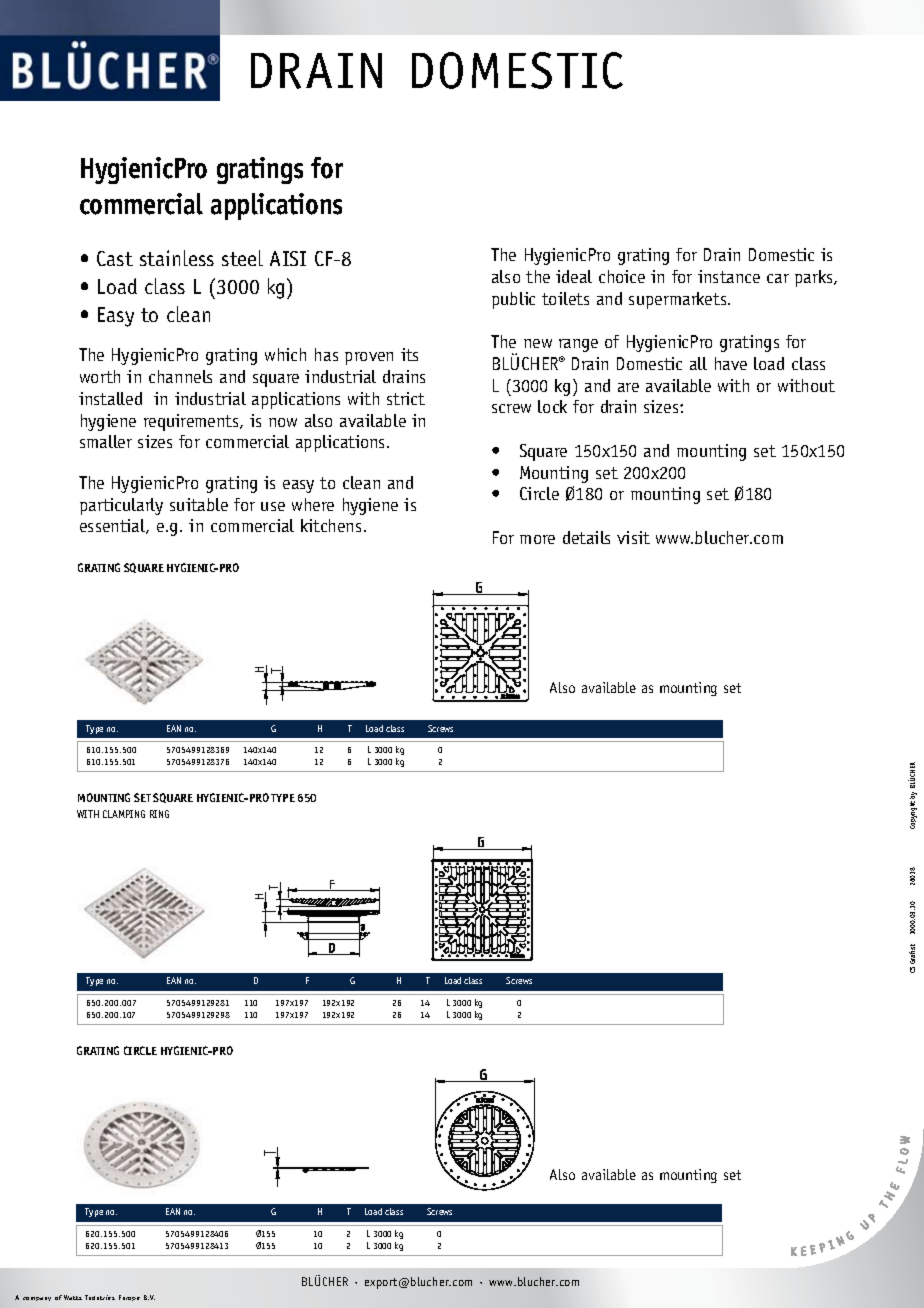 The image size is (924, 1308). Describe the element at coordinates (633, 537) in the screenshot. I see `visit` at that location.
